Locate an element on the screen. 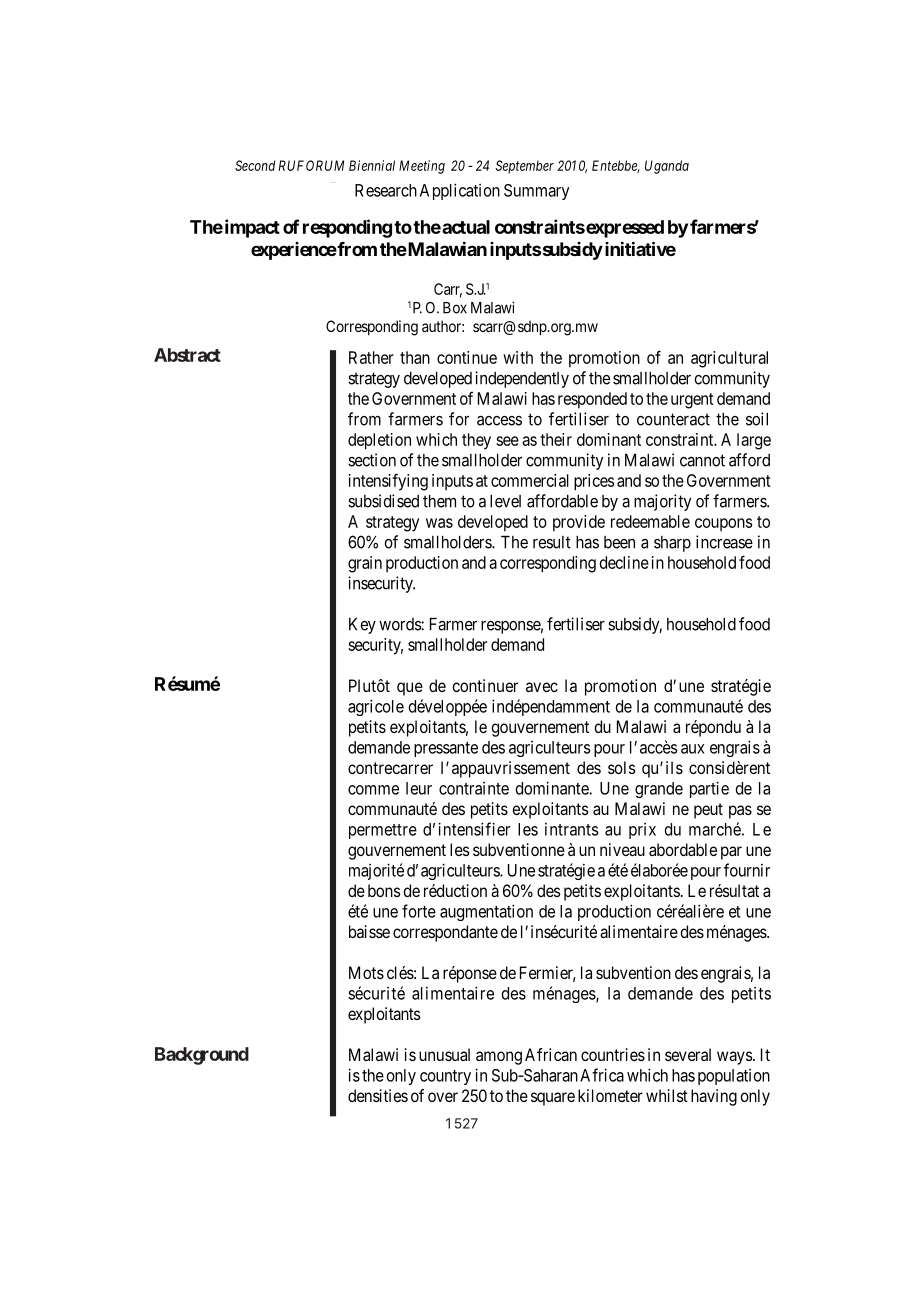 This screenshot has width=924, height=1308. que is located at coordinates (410, 689).
